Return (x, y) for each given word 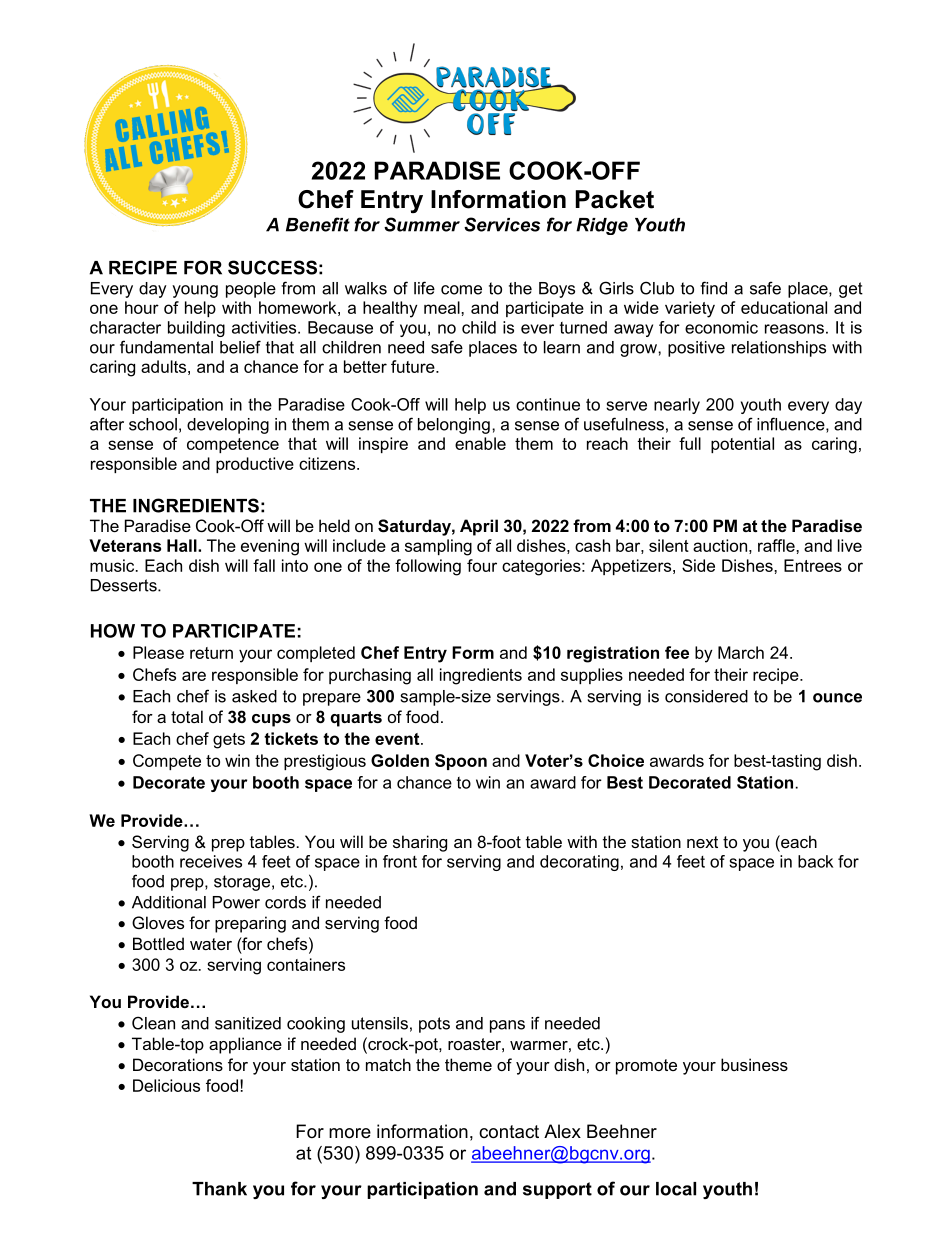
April (479, 527)
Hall (183, 545)
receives (211, 861)
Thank (219, 1189)
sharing (420, 843)
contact (509, 1132)
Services (502, 224)
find (713, 288)
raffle (777, 545)
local (676, 1189)
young (195, 291)
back (815, 861)
